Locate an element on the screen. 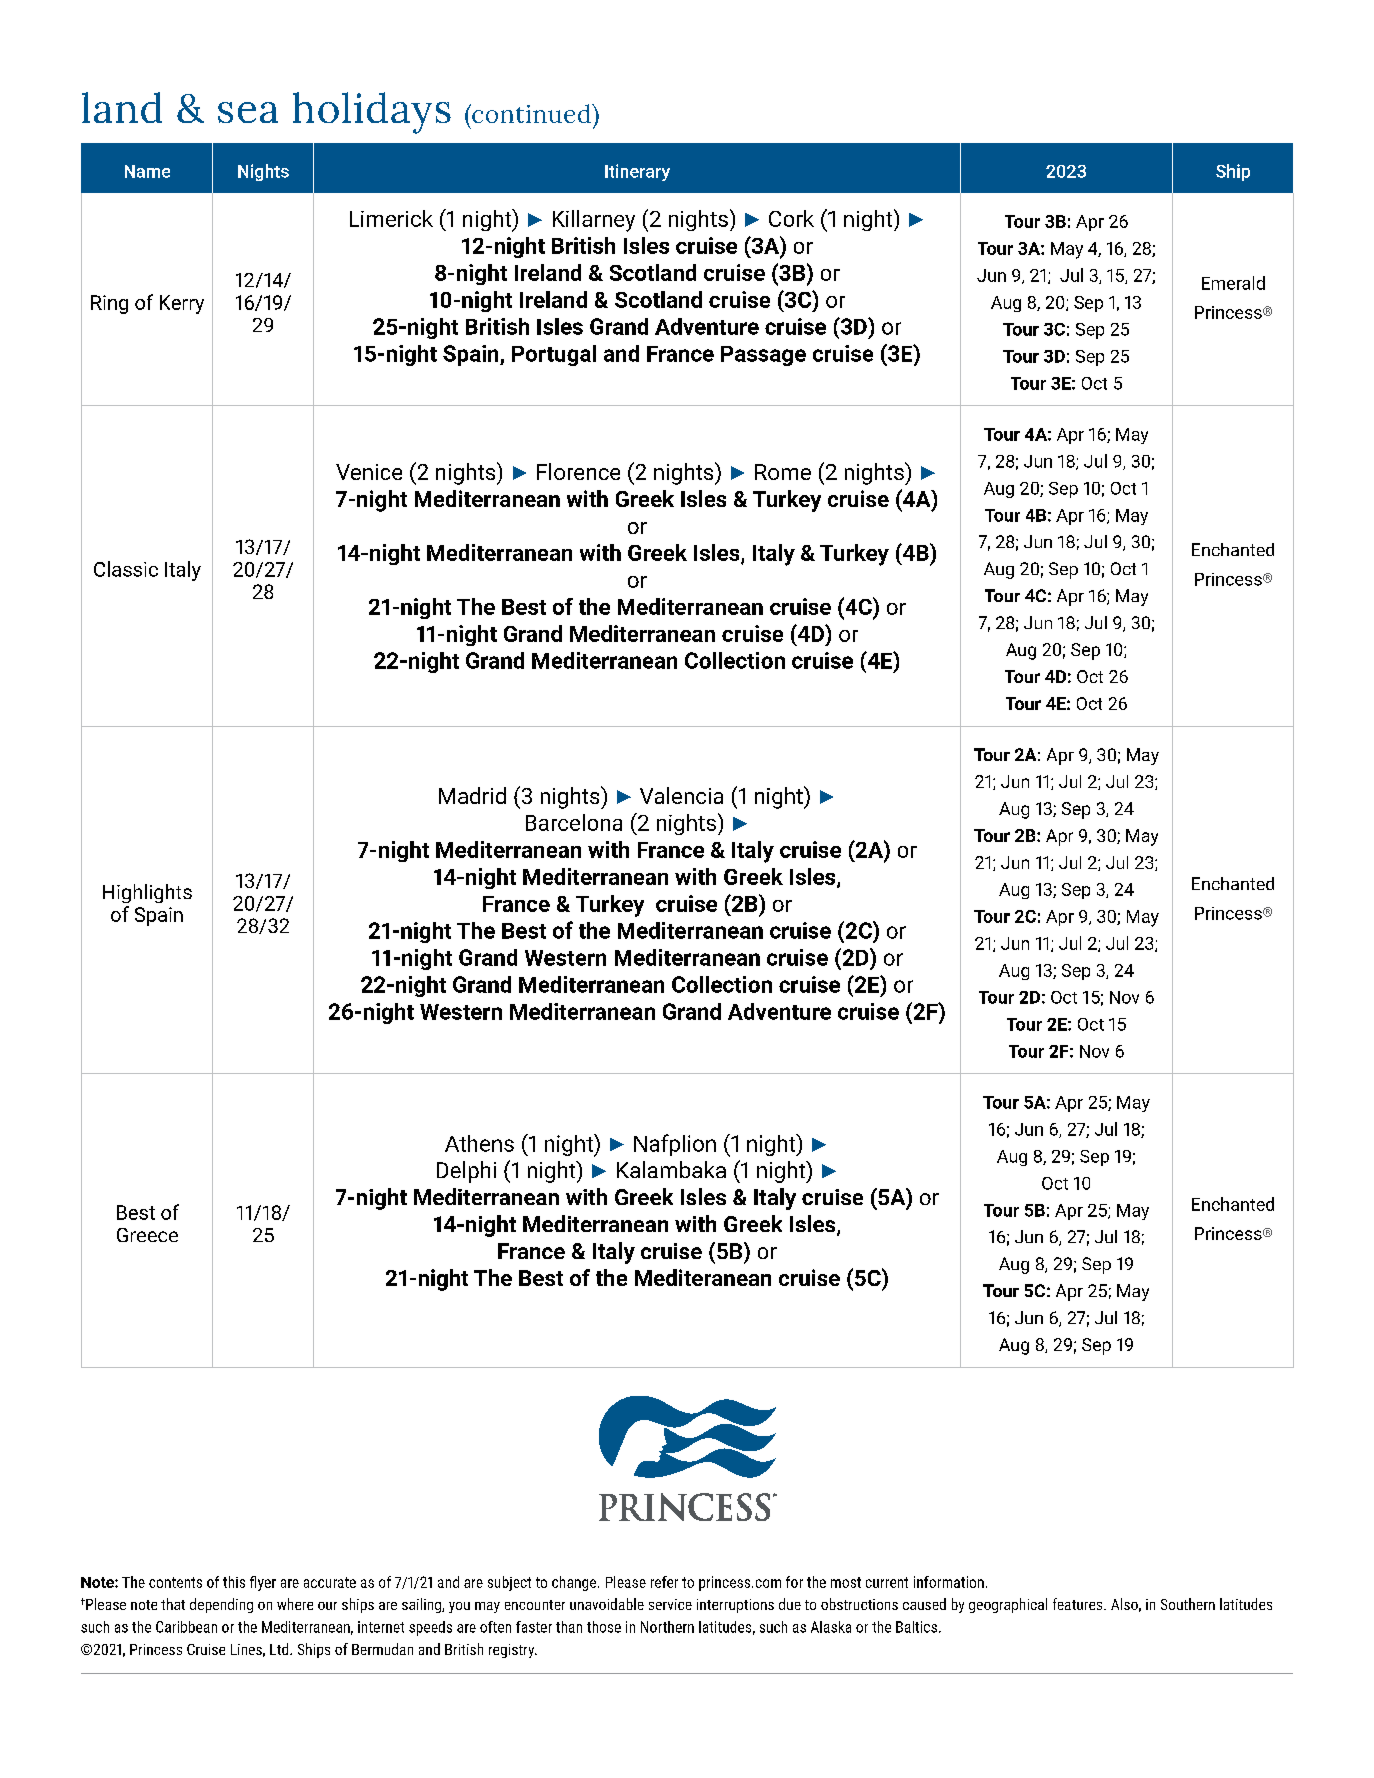  Cork is located at coordinates (791, 218).
